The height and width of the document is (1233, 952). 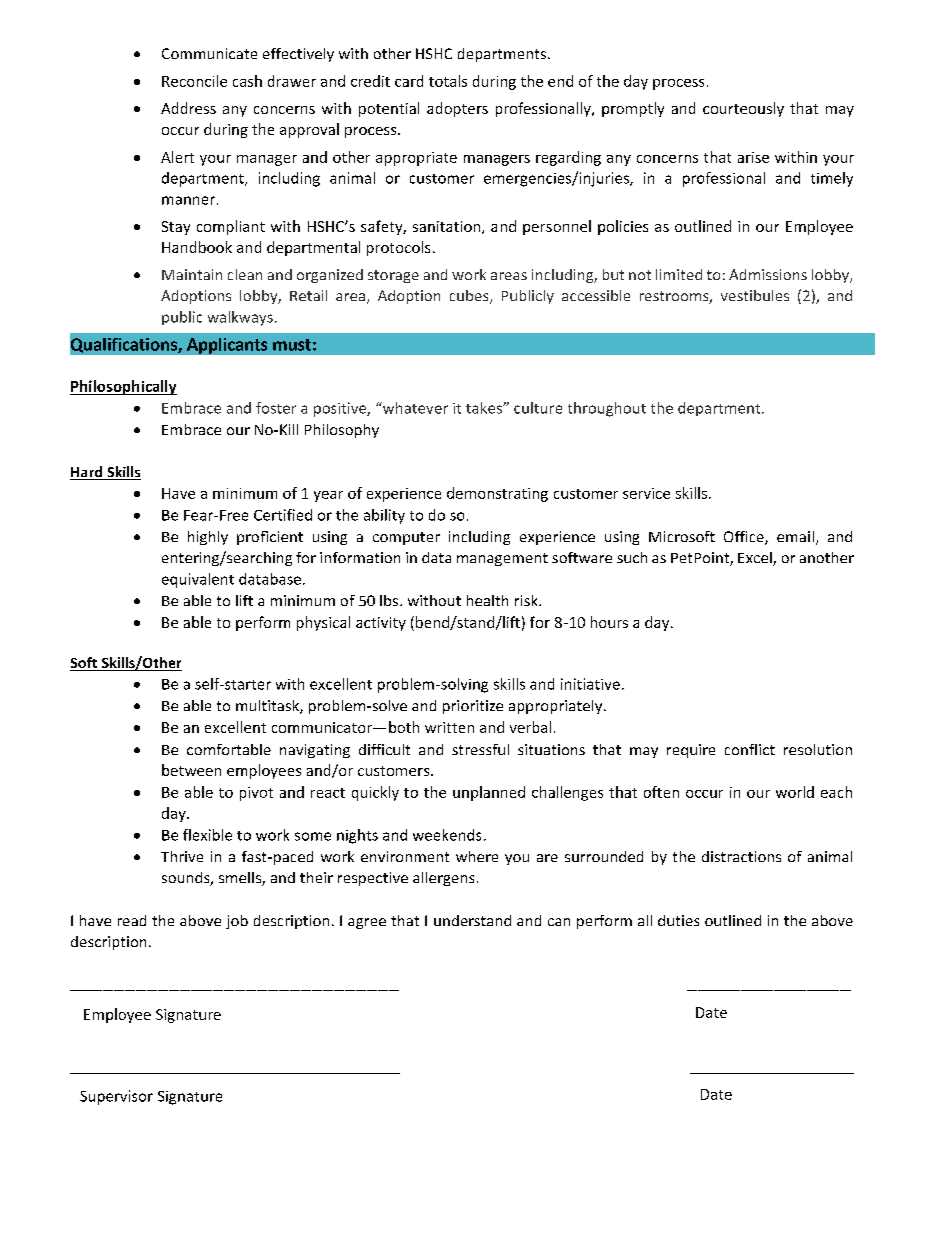 I want to click on Reconcile, so click(x=194, y=81).
